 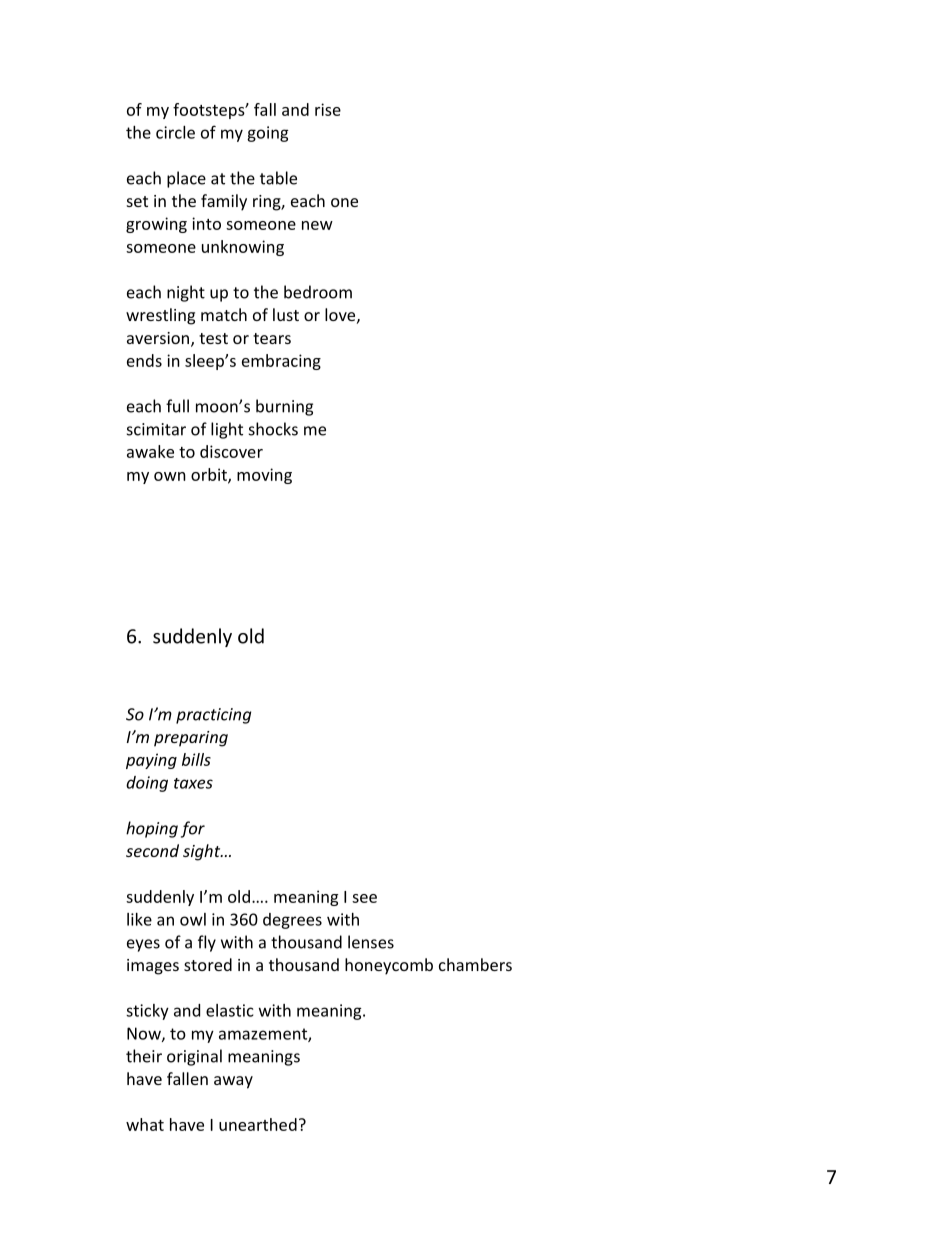 I want to click on unearthed, so click(x=258, y=1124).
